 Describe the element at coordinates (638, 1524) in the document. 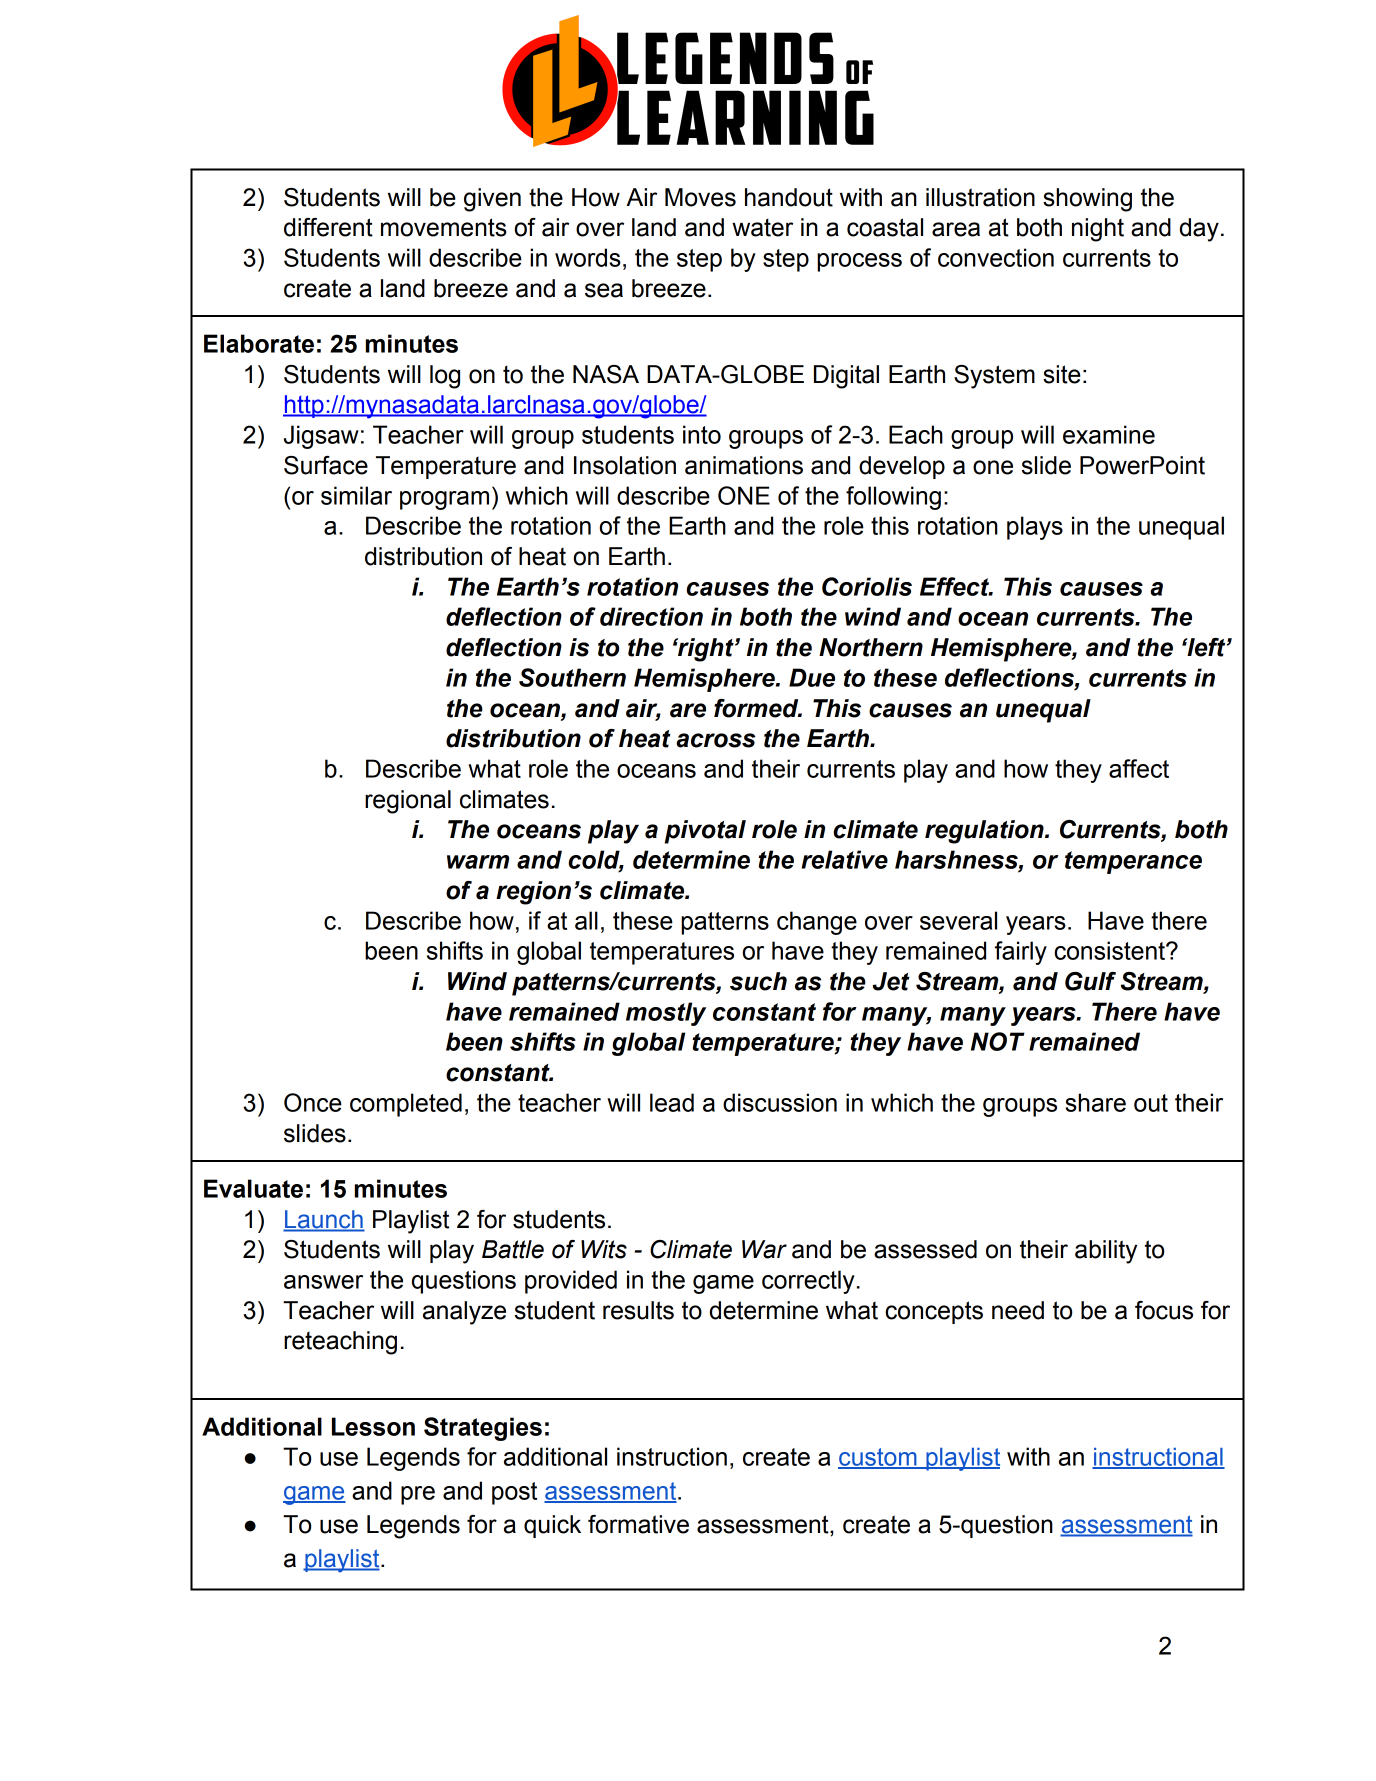

I see `formative` at that location.
